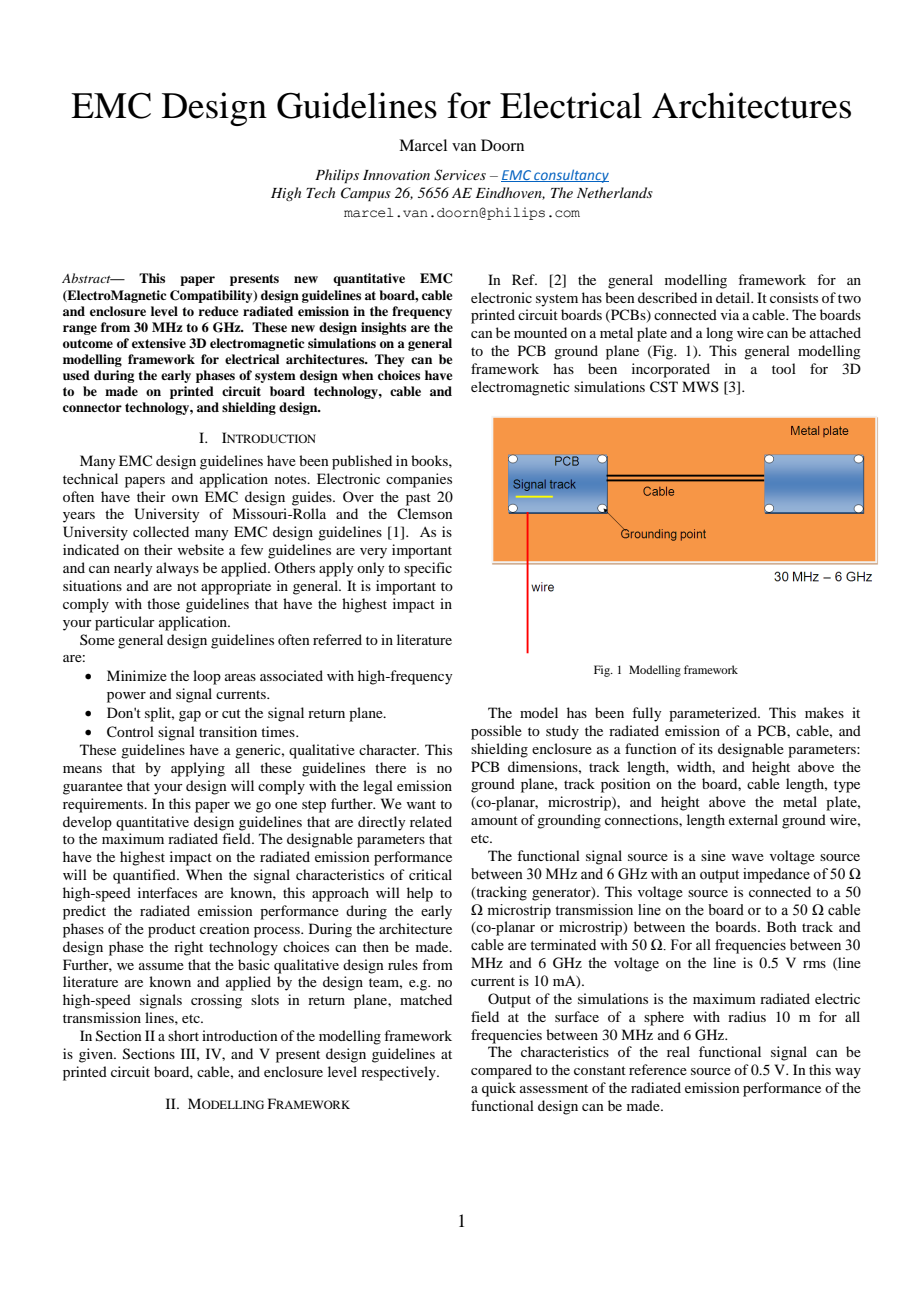  What do you see at coordinates (419, 480) in the screenshot?
I see `companies` at bounding box center [419, 480].
